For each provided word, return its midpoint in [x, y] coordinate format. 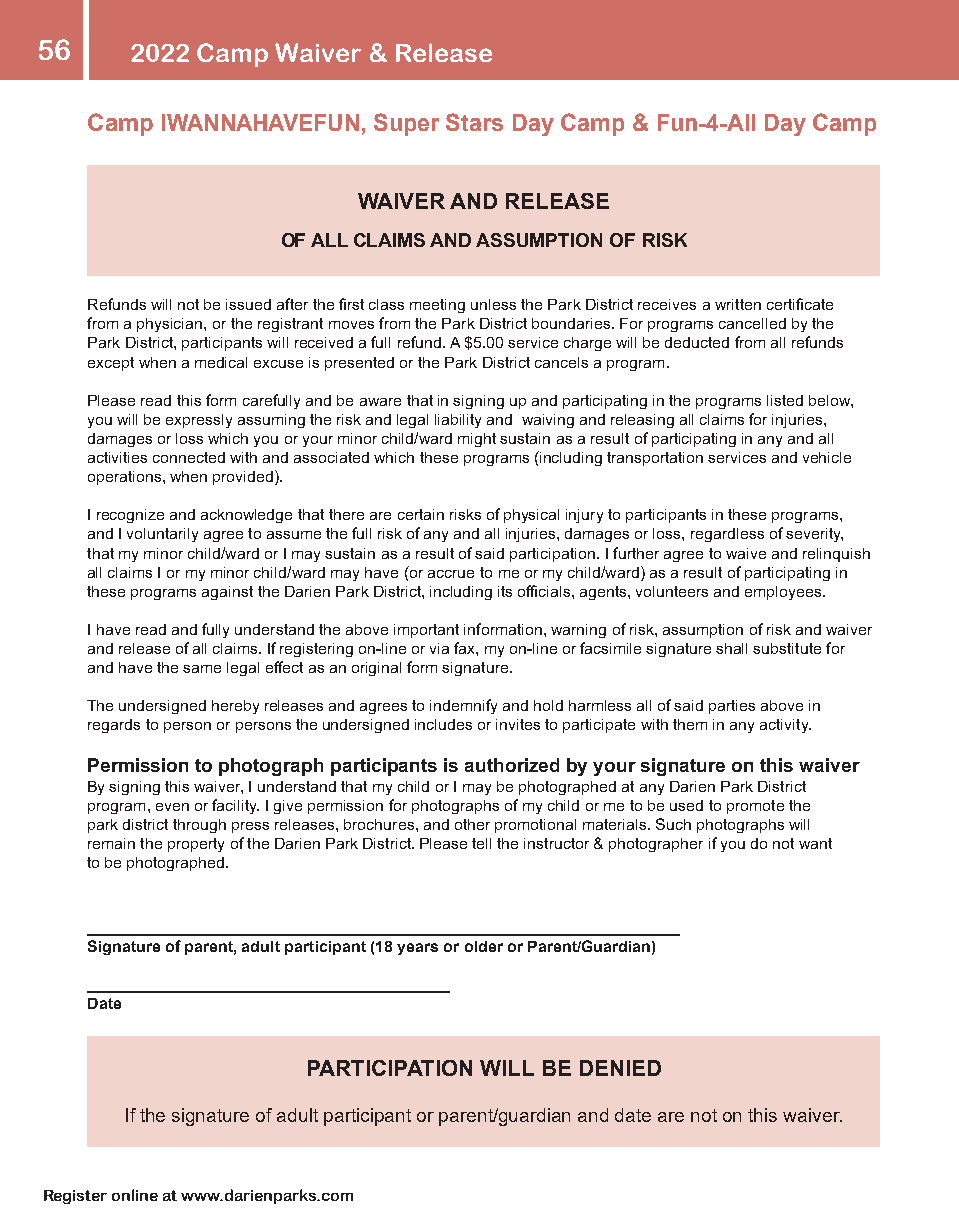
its [505, 591]
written [738, 304]
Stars [474, 122]
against [227, 593]
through [199, 826]
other [472, 824]
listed [785, 400]
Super [406, 124]
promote [755, 807]
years [417, 949]
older [484, 946]
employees [783, 593]
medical [221, 362]
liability [458, 421]
